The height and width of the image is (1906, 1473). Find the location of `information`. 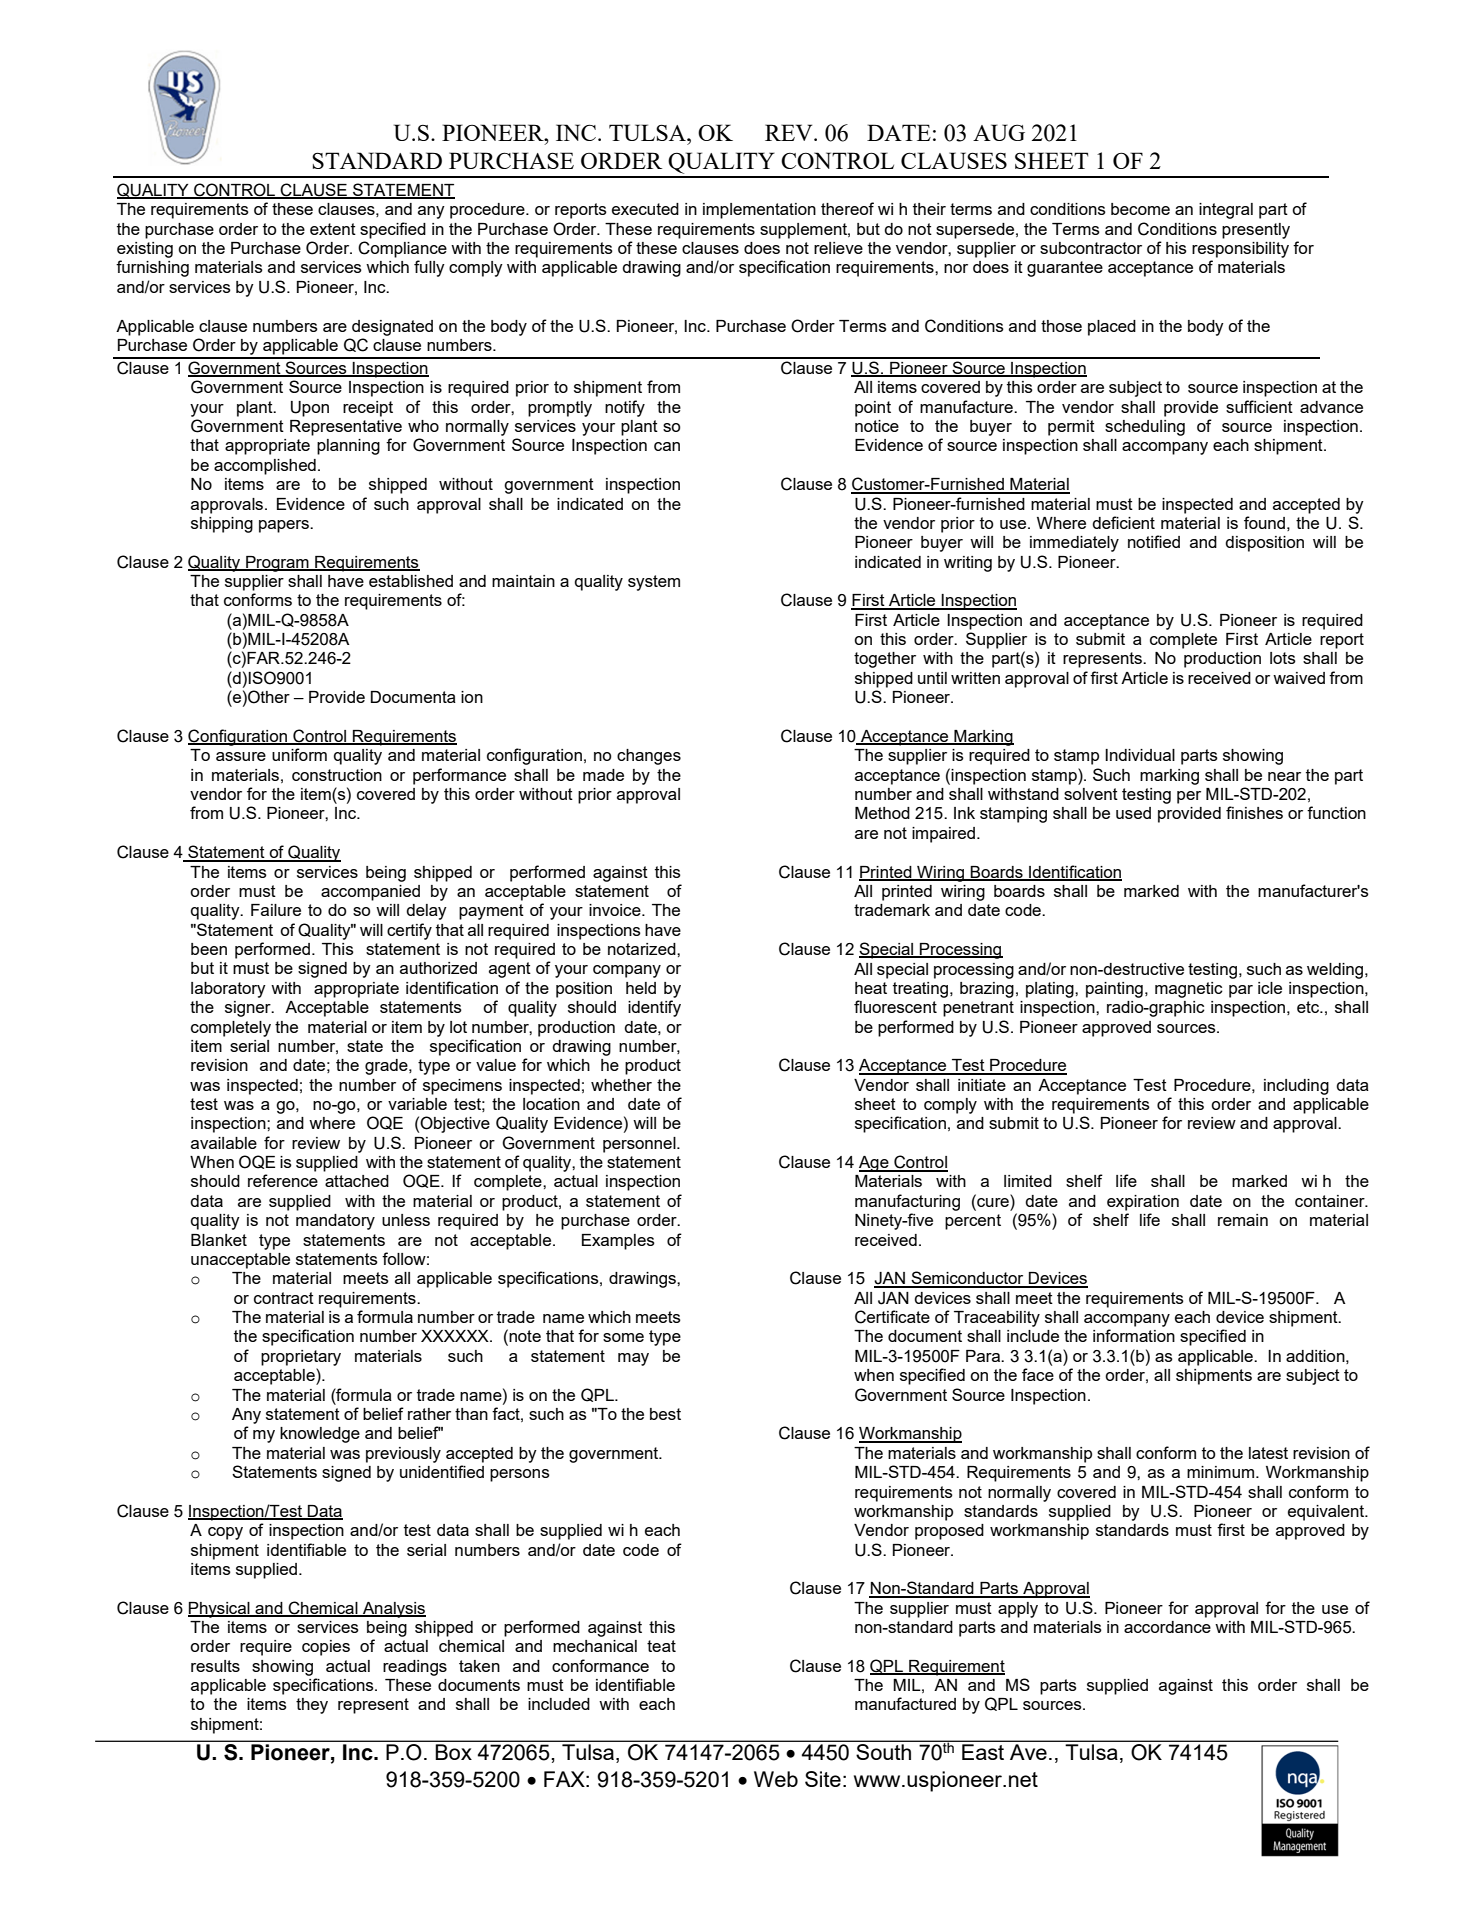

information is located at coordinates (1134, 1335).
